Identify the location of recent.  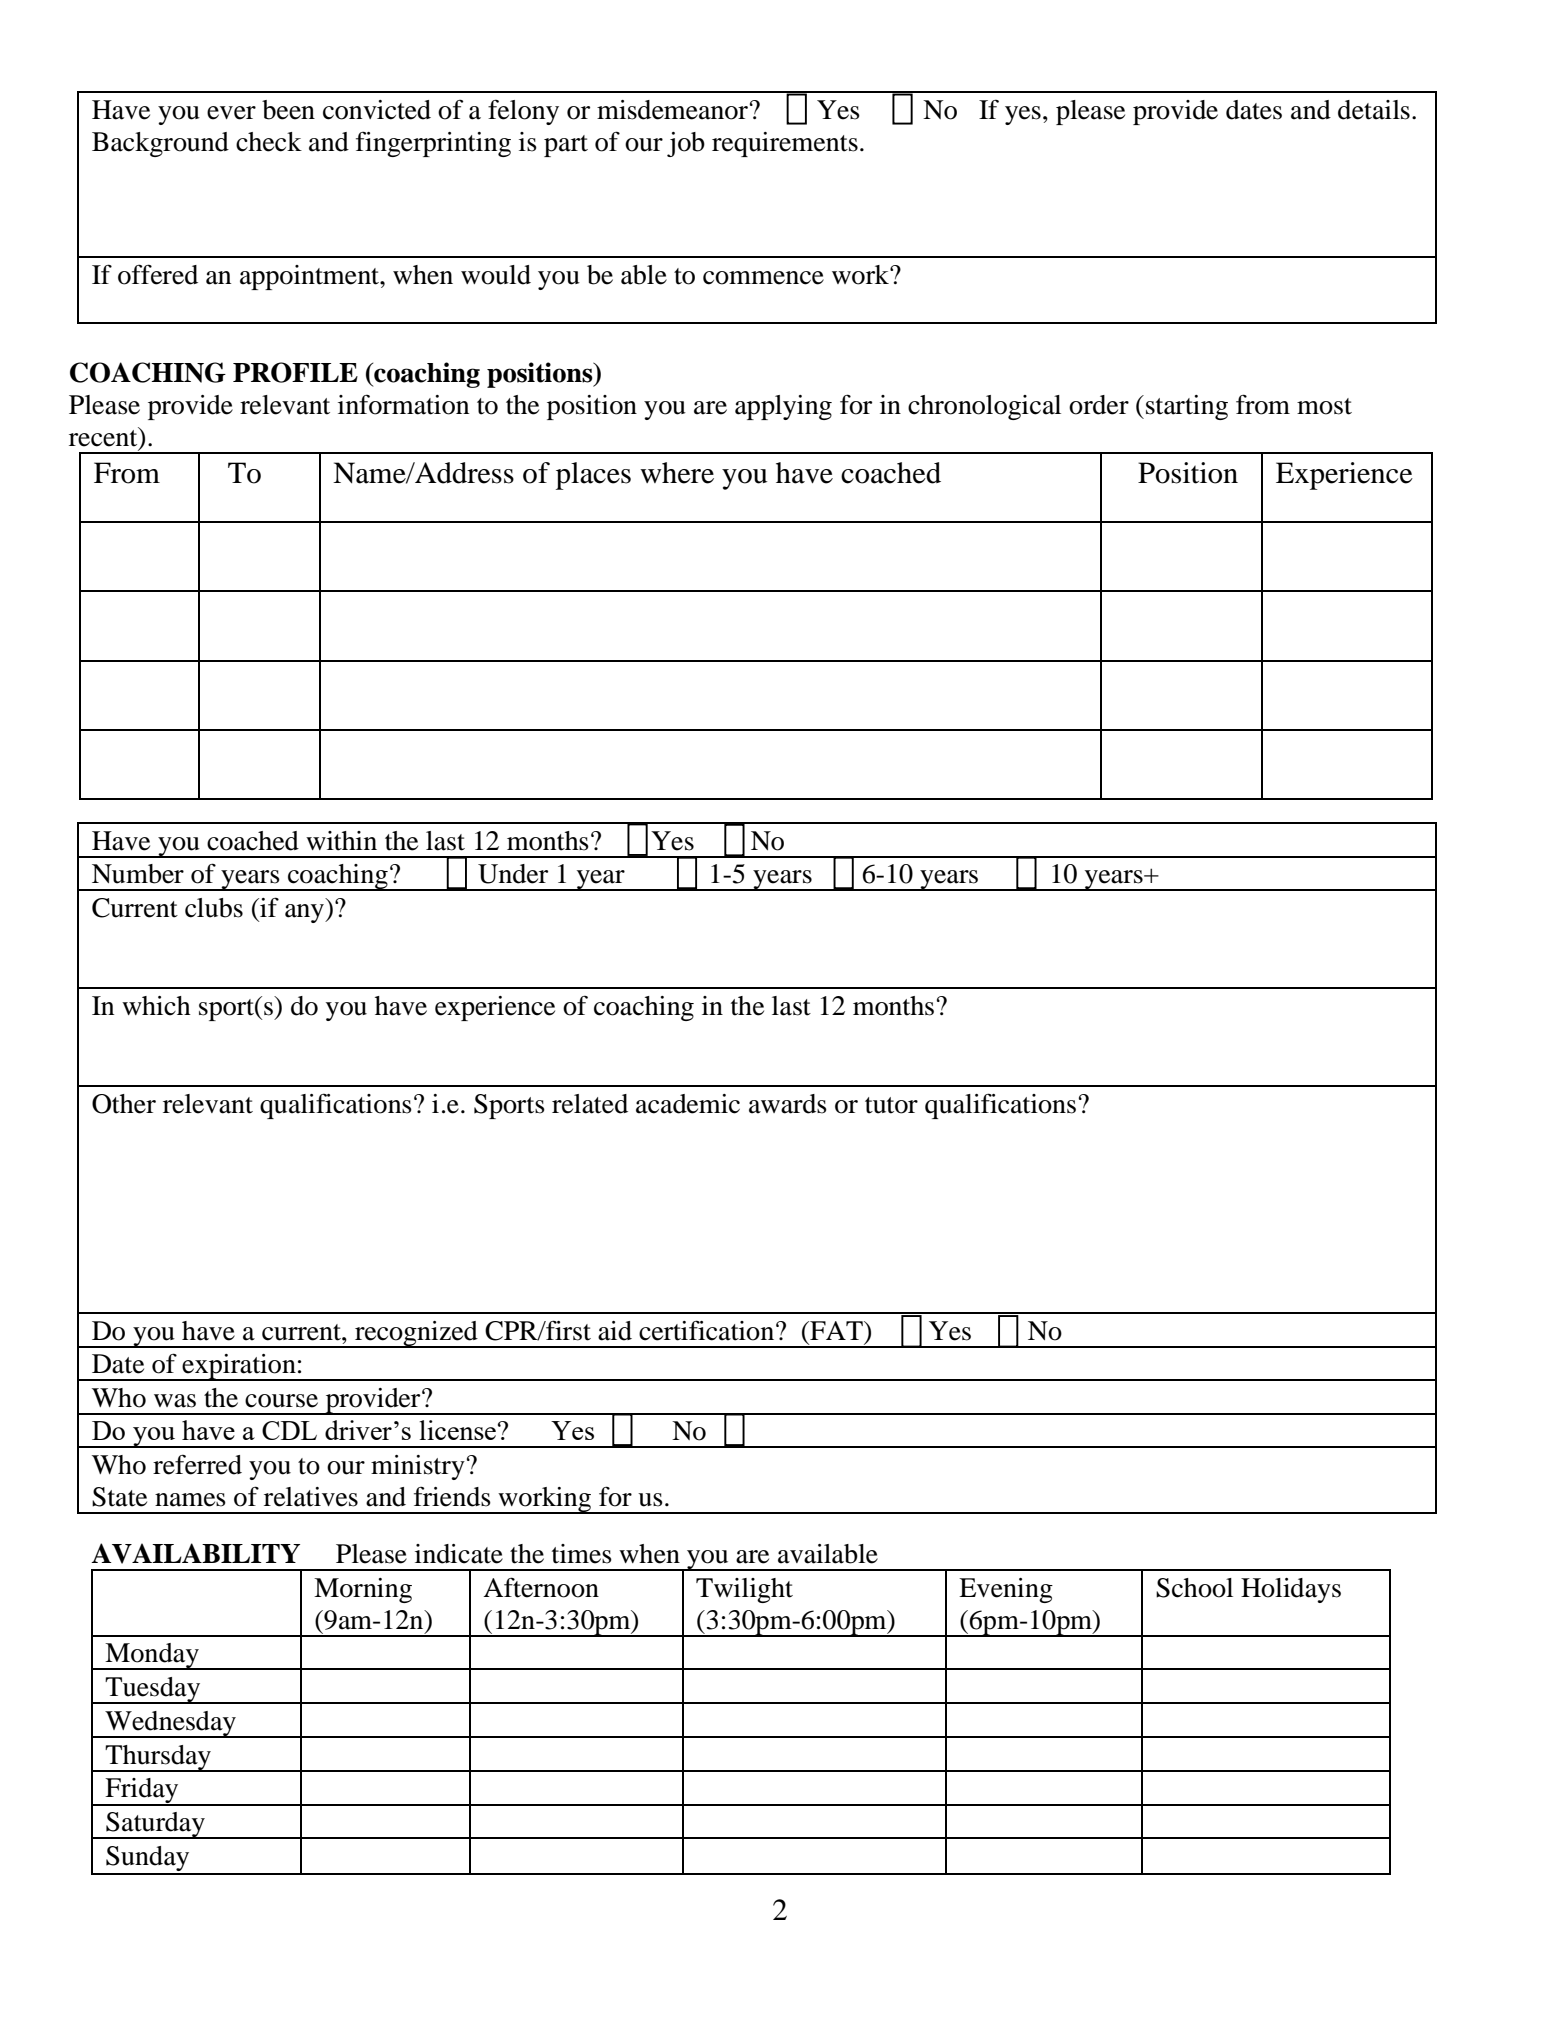
(104, 438).
